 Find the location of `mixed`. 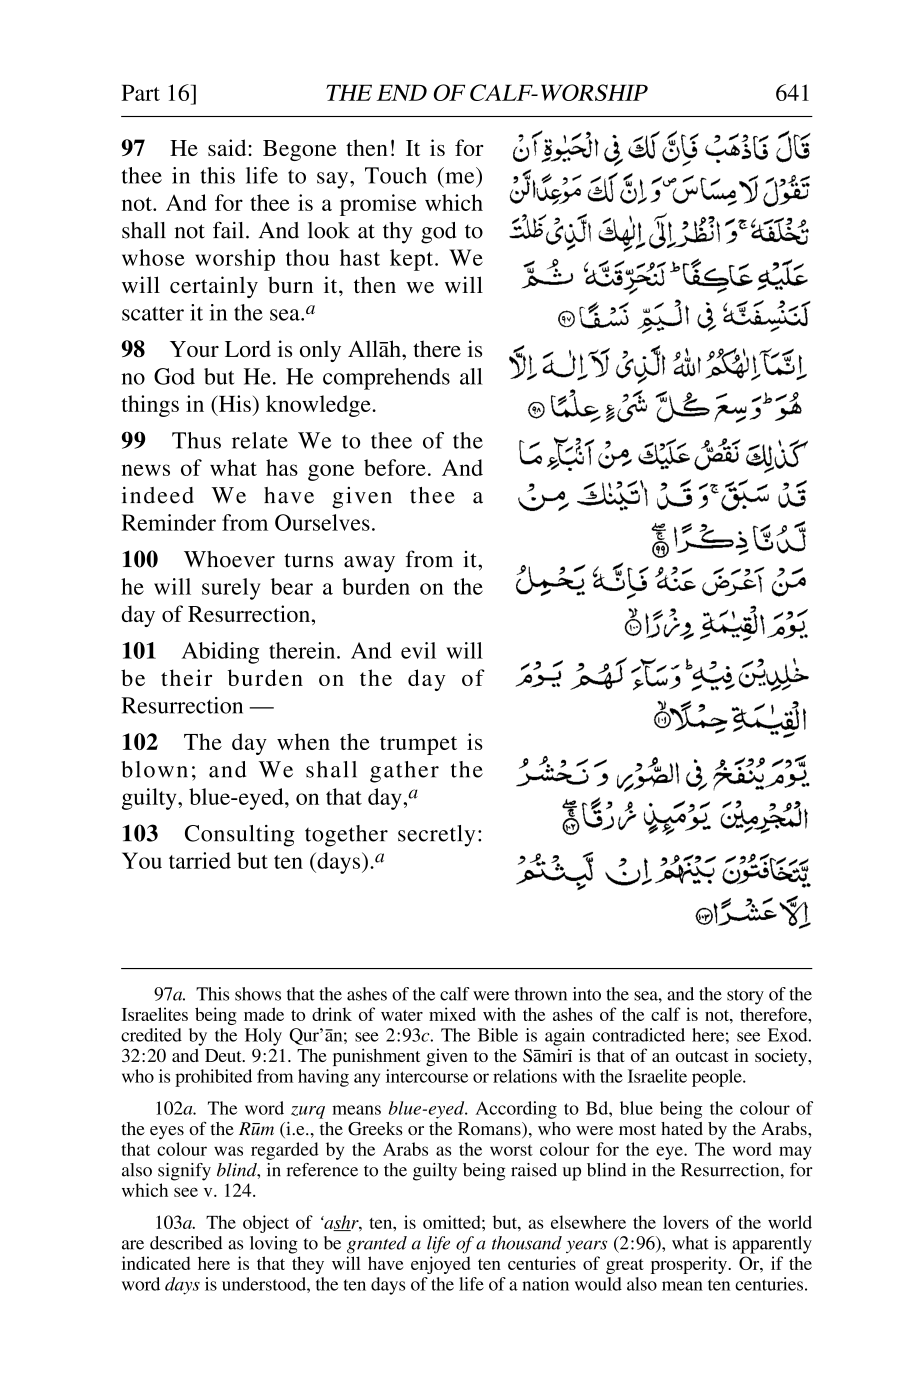

mixed is located at coordinates (452, 1014).
